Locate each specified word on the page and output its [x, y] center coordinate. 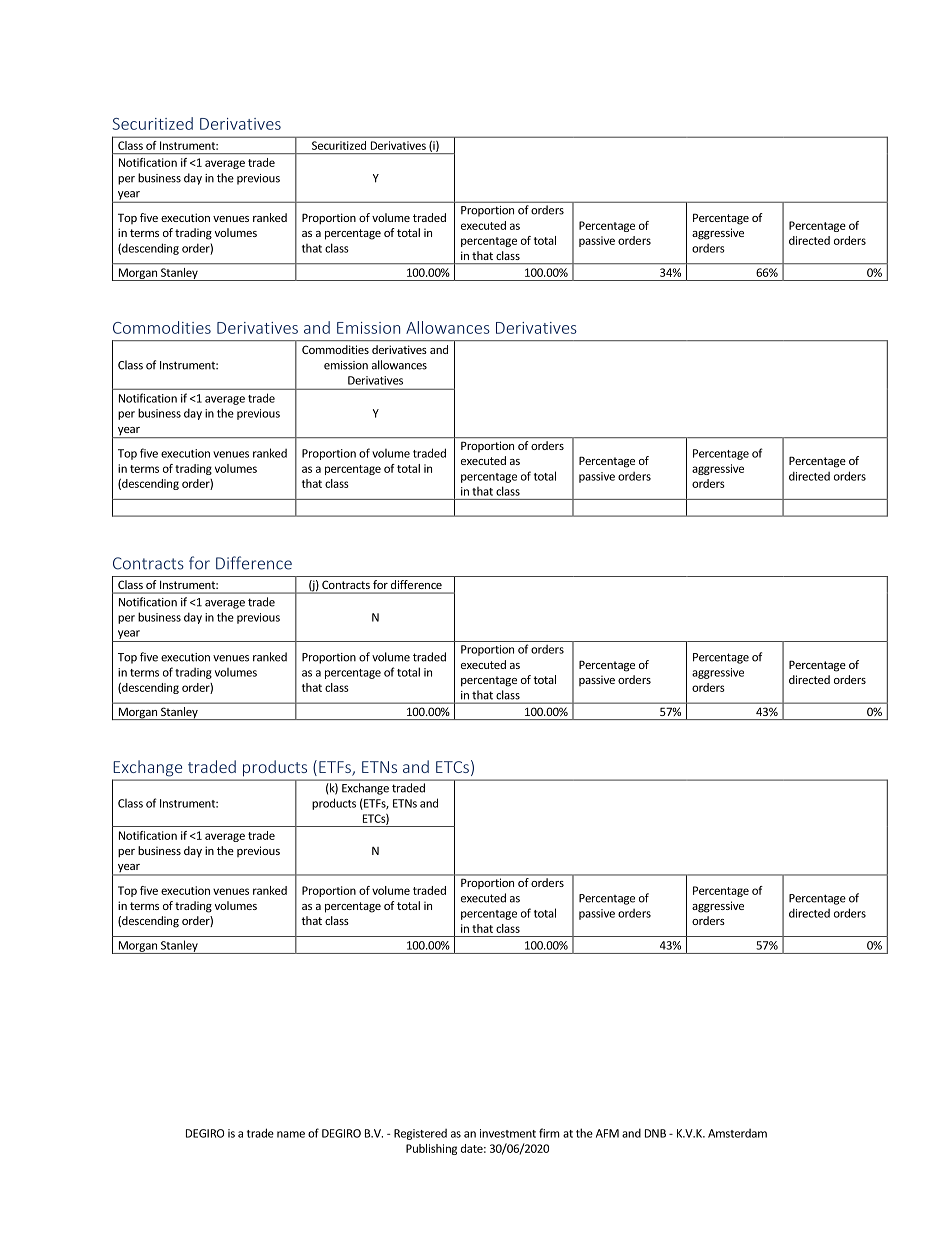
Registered [420, 1134]
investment [508, 1133]
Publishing [431, 1149]
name [291, 1134]
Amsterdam [737, 1133]
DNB [655, 1133]
